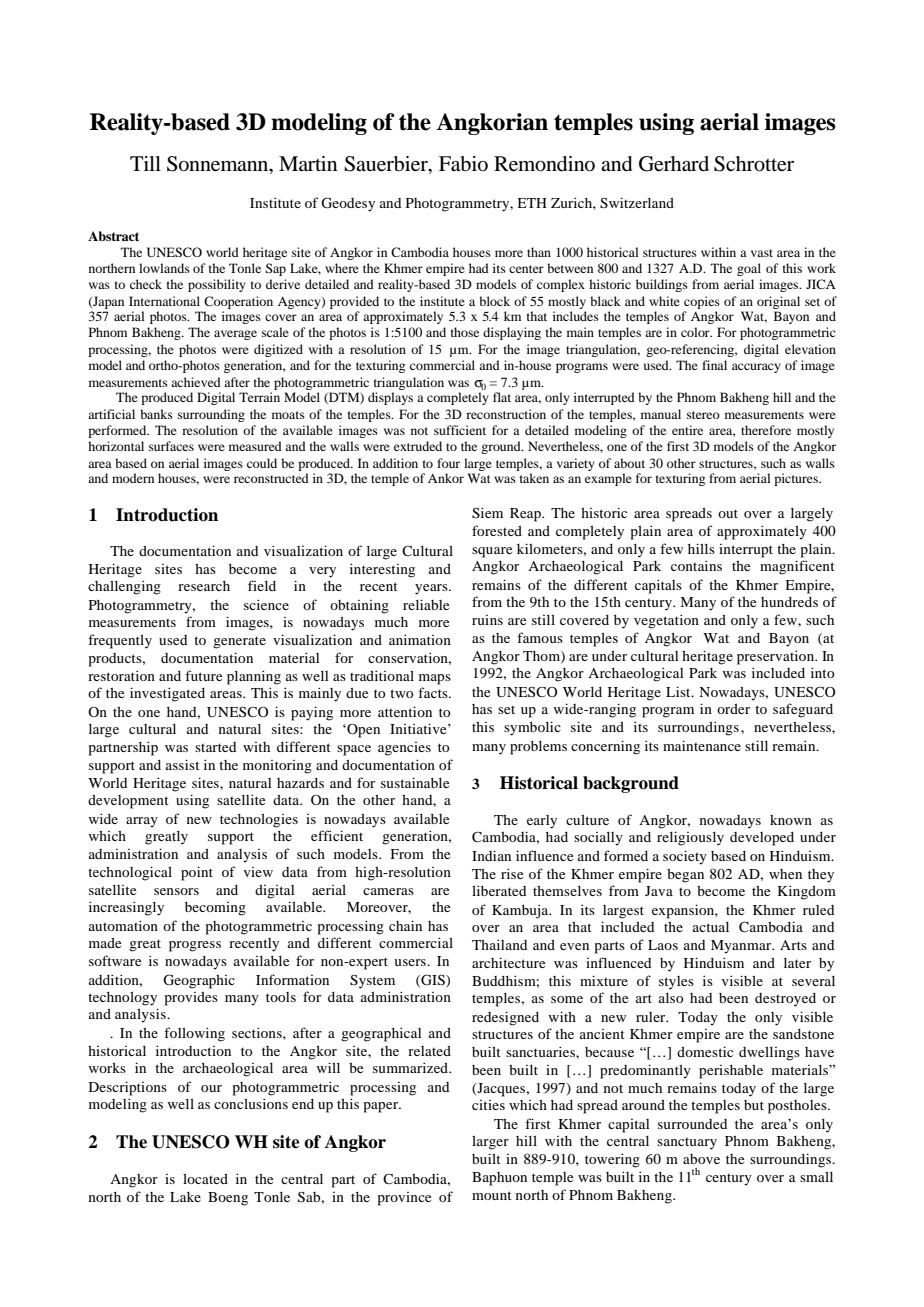  I want to click on located, so click(205, 1179).
